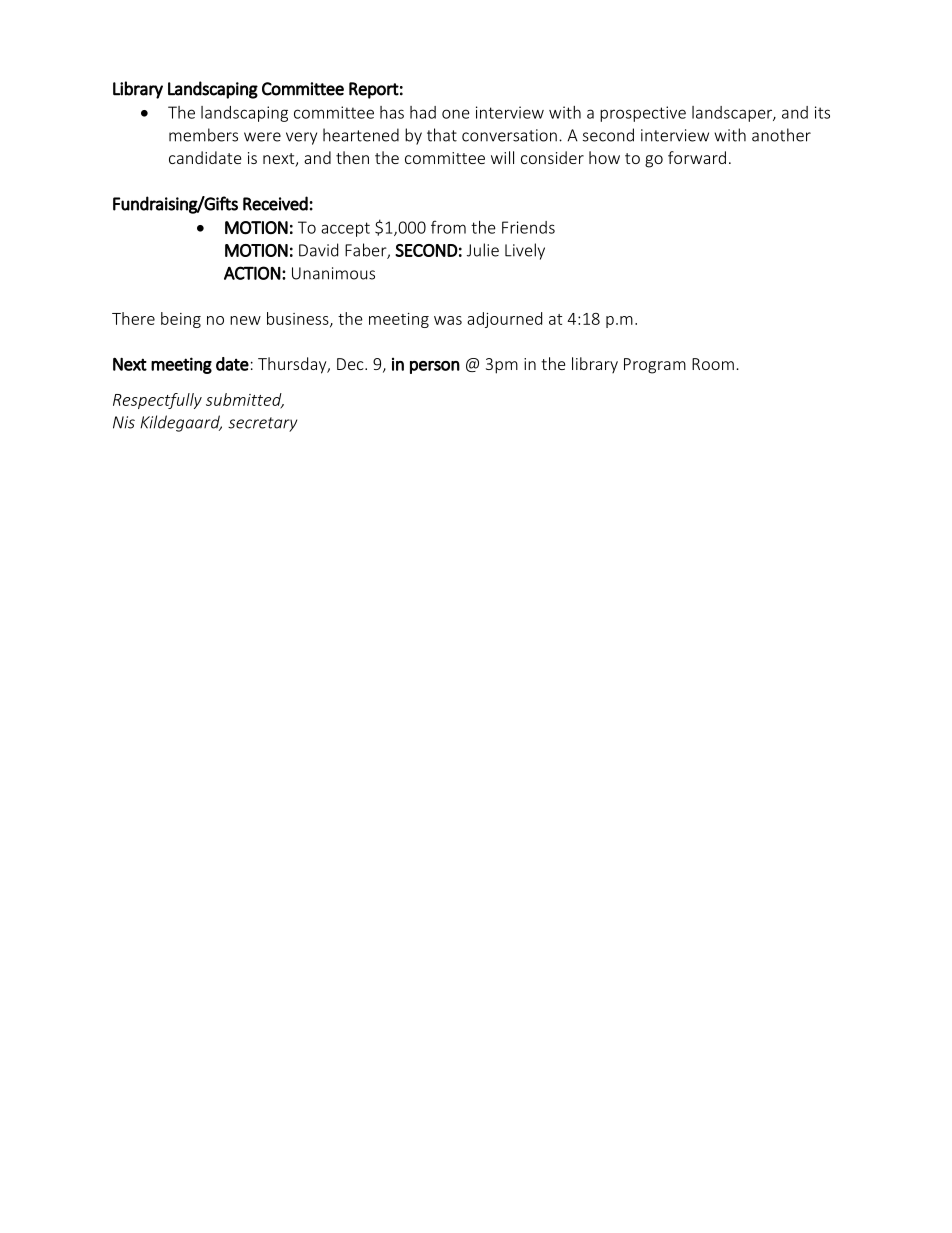 This screenshot has width=952, height=1233. What do you see at coordinates (435, 367) in the screenshot?
I see `person` at bounding box center [435, 367].
